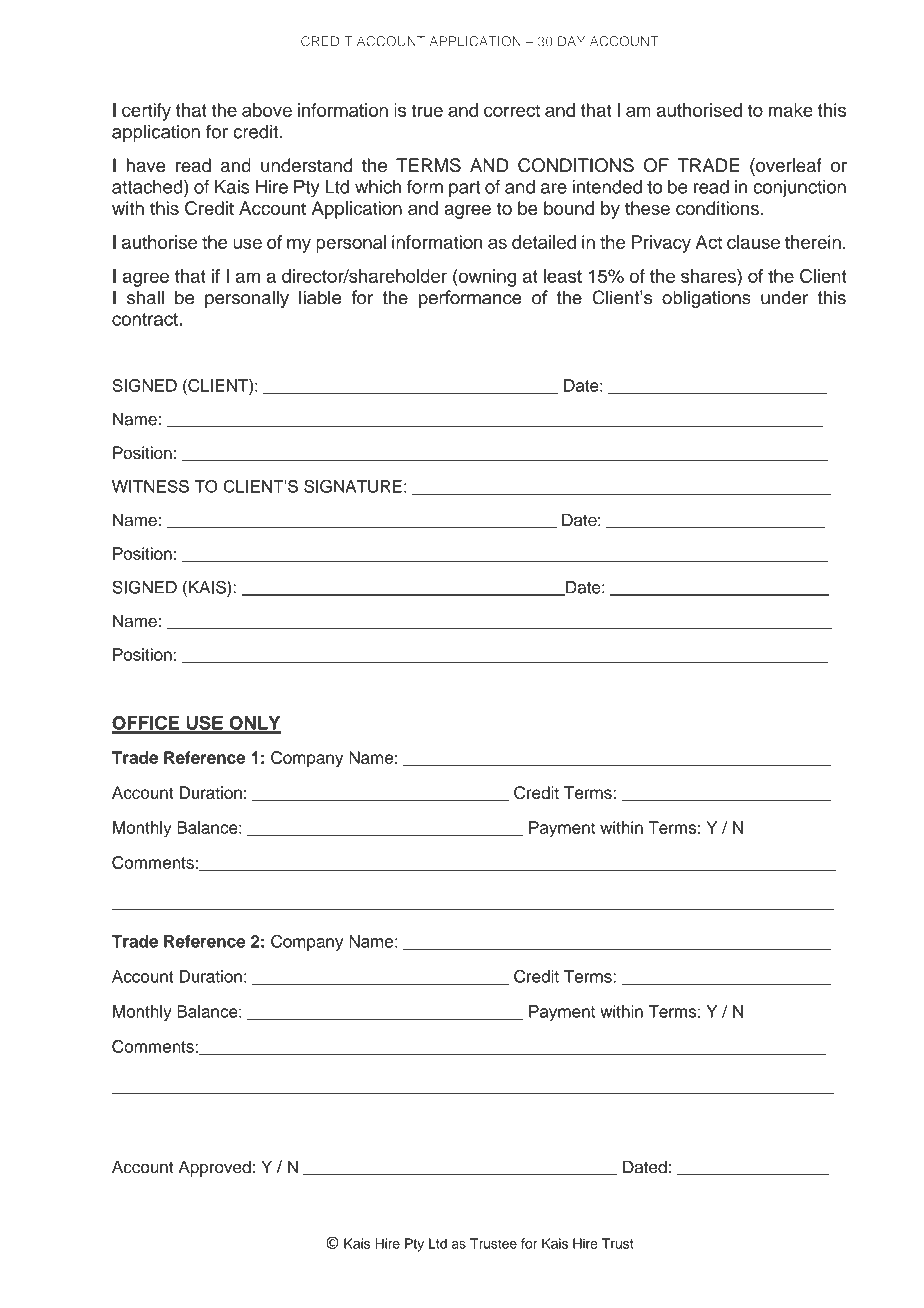  What do you see at coordinates (146, 319) in the screenshot?
I see `contract` at bounding box center [146, 319].
